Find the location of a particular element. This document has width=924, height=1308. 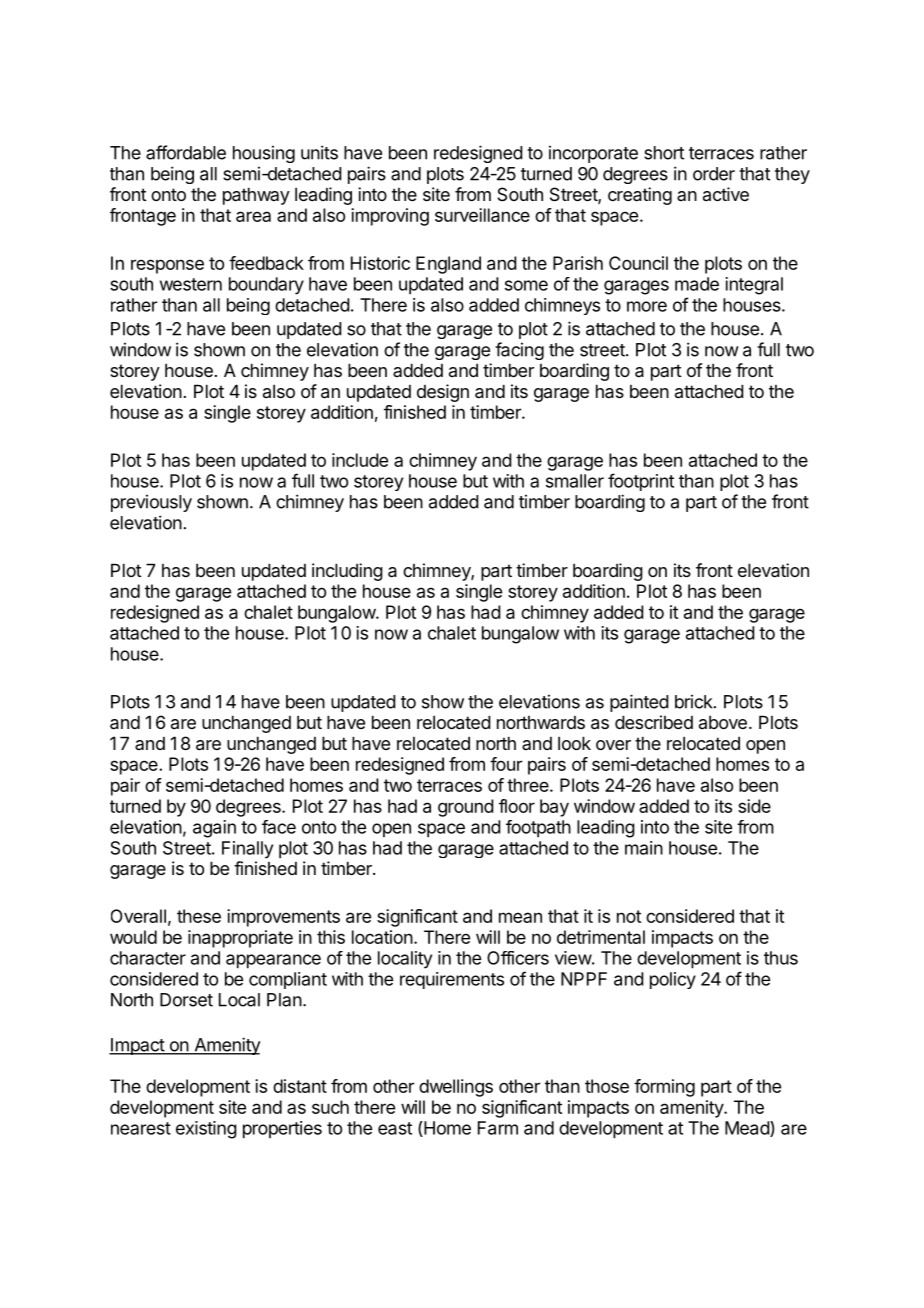

four is located at coordinates (506, 764).
